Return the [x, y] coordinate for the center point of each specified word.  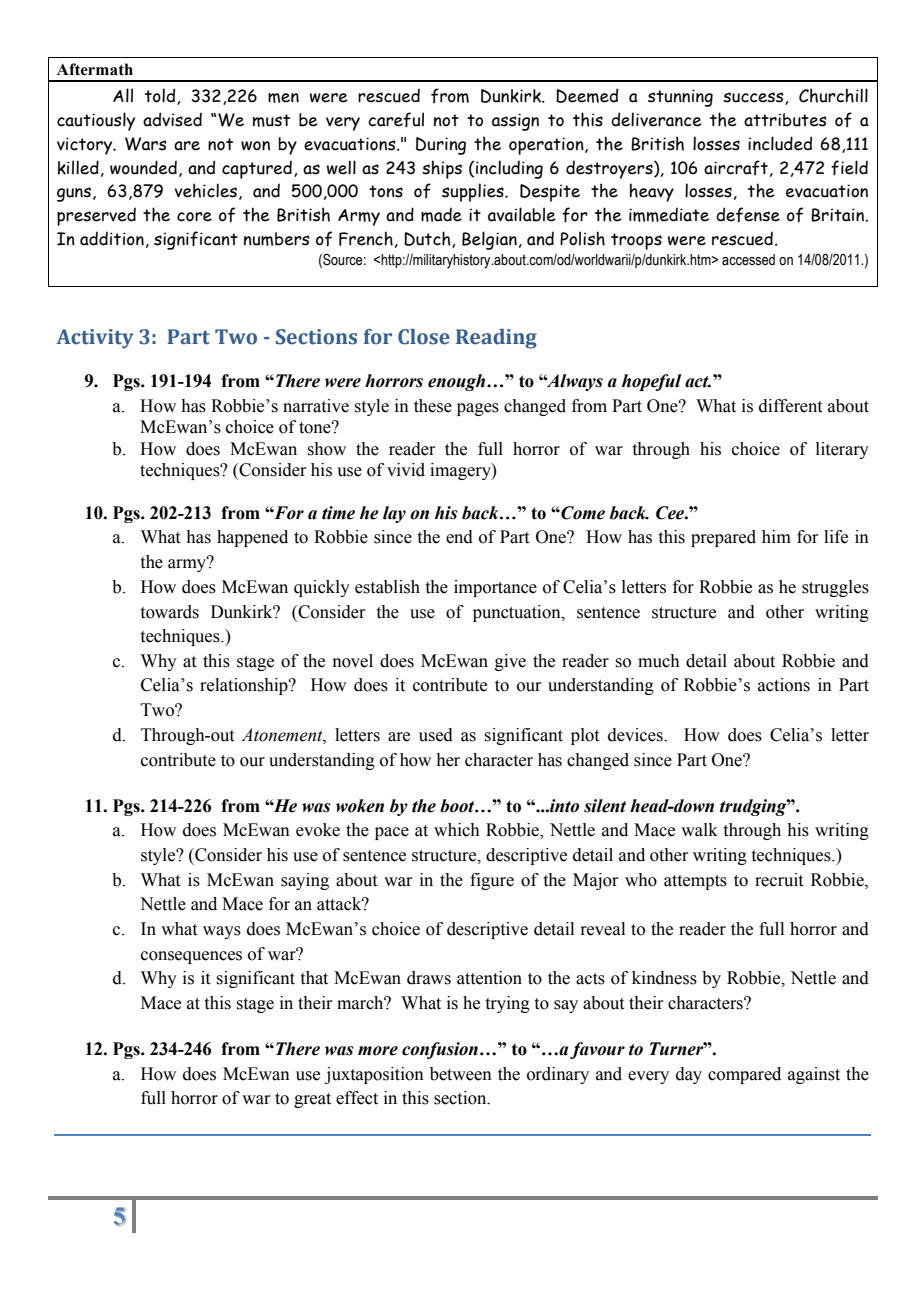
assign [515, 122]
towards [170, 612]
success [754, 98]
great [312, 1100]
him [776, 536]
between [461, 1074]
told [161, 96]
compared [744, 1075]
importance [495, 588]
